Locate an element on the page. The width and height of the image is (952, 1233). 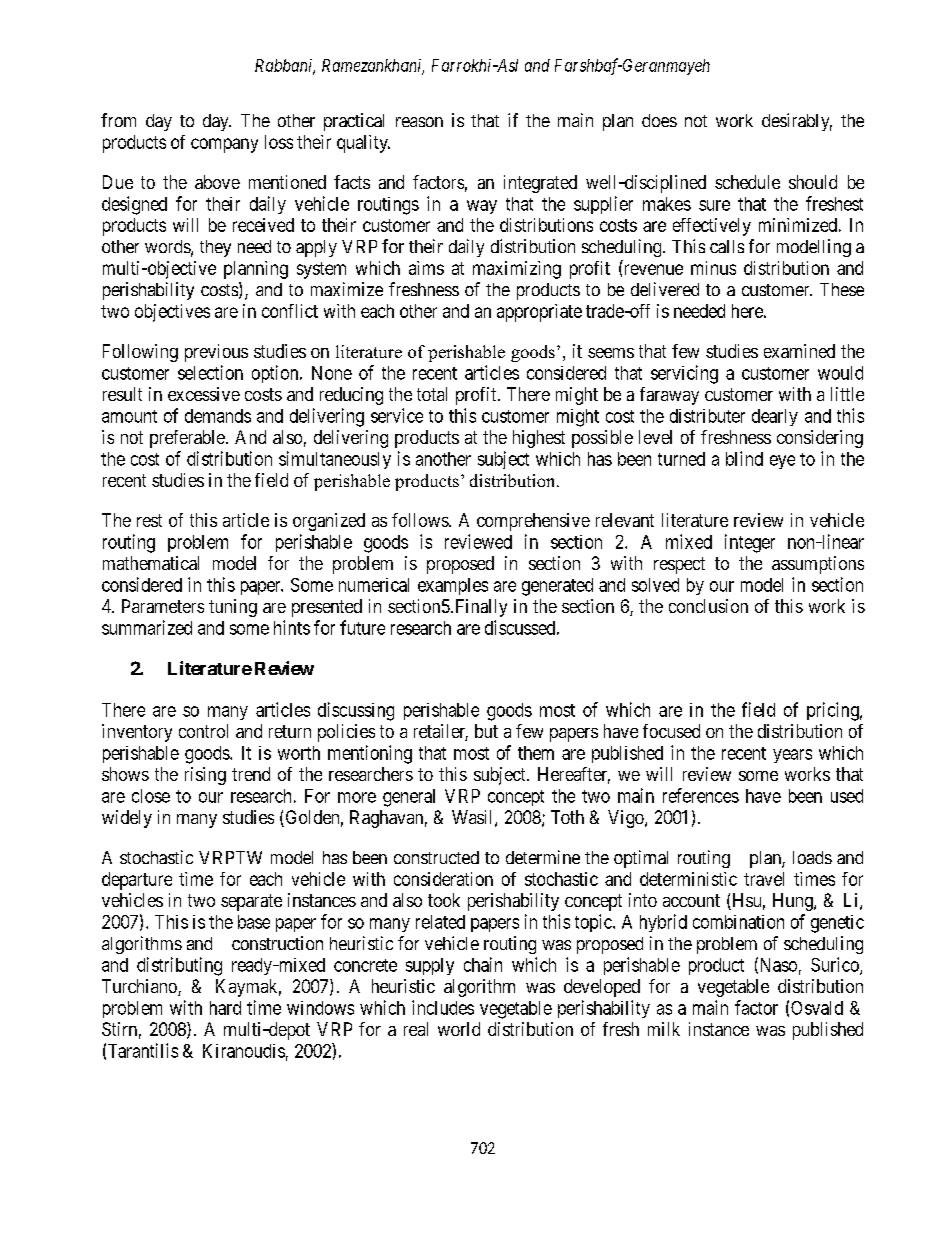
eye is located at coordinates (782, 462).
